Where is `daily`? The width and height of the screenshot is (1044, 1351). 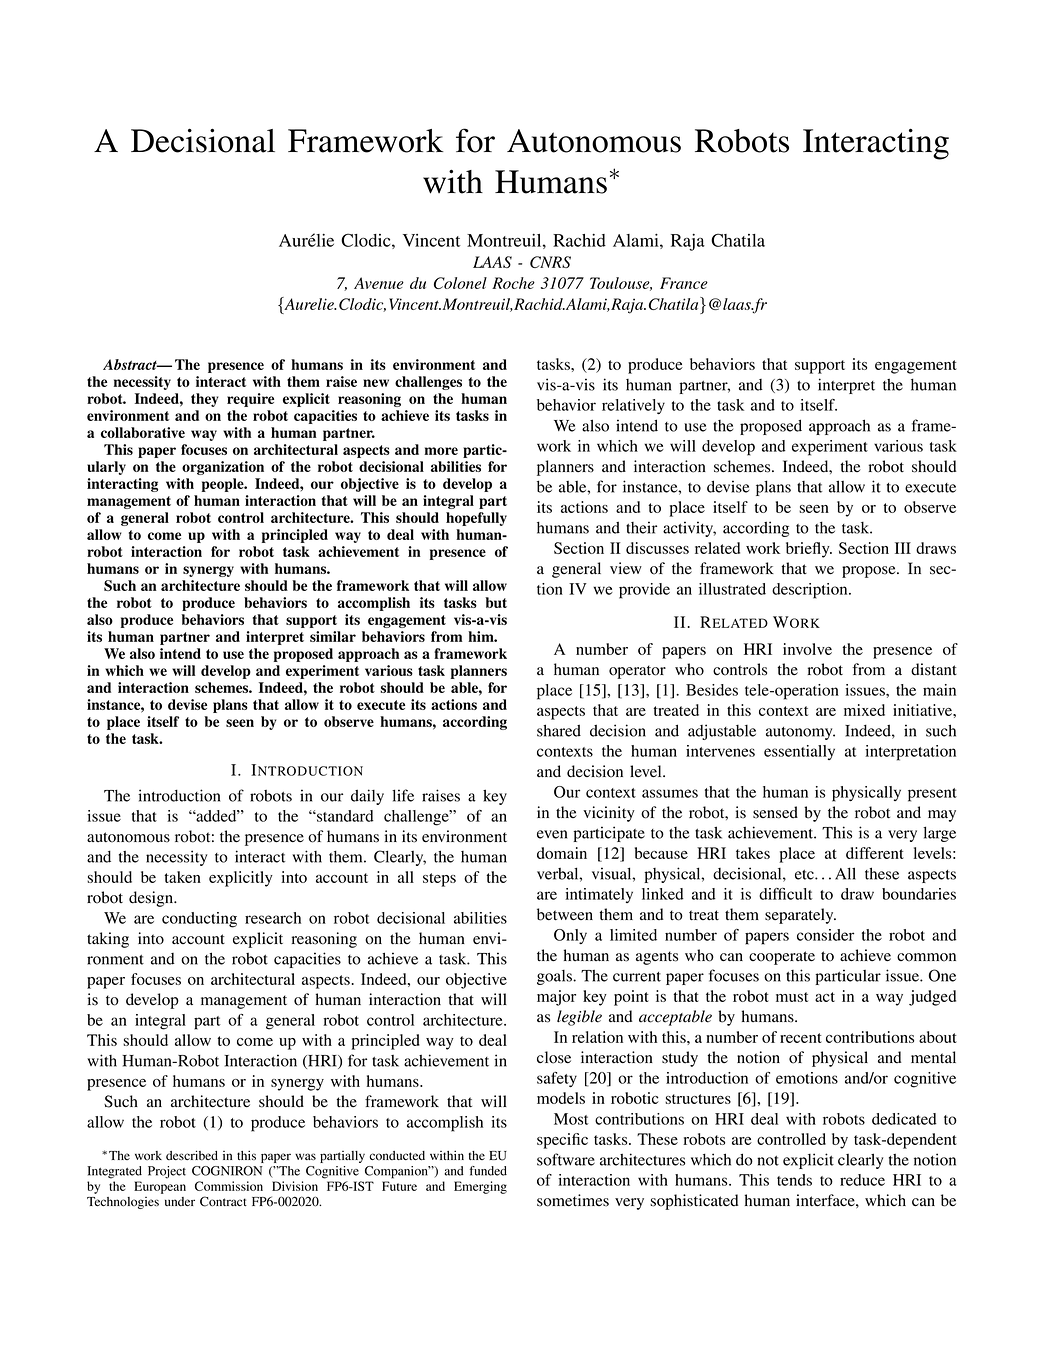 daily is located at coordinates (367, 797).
